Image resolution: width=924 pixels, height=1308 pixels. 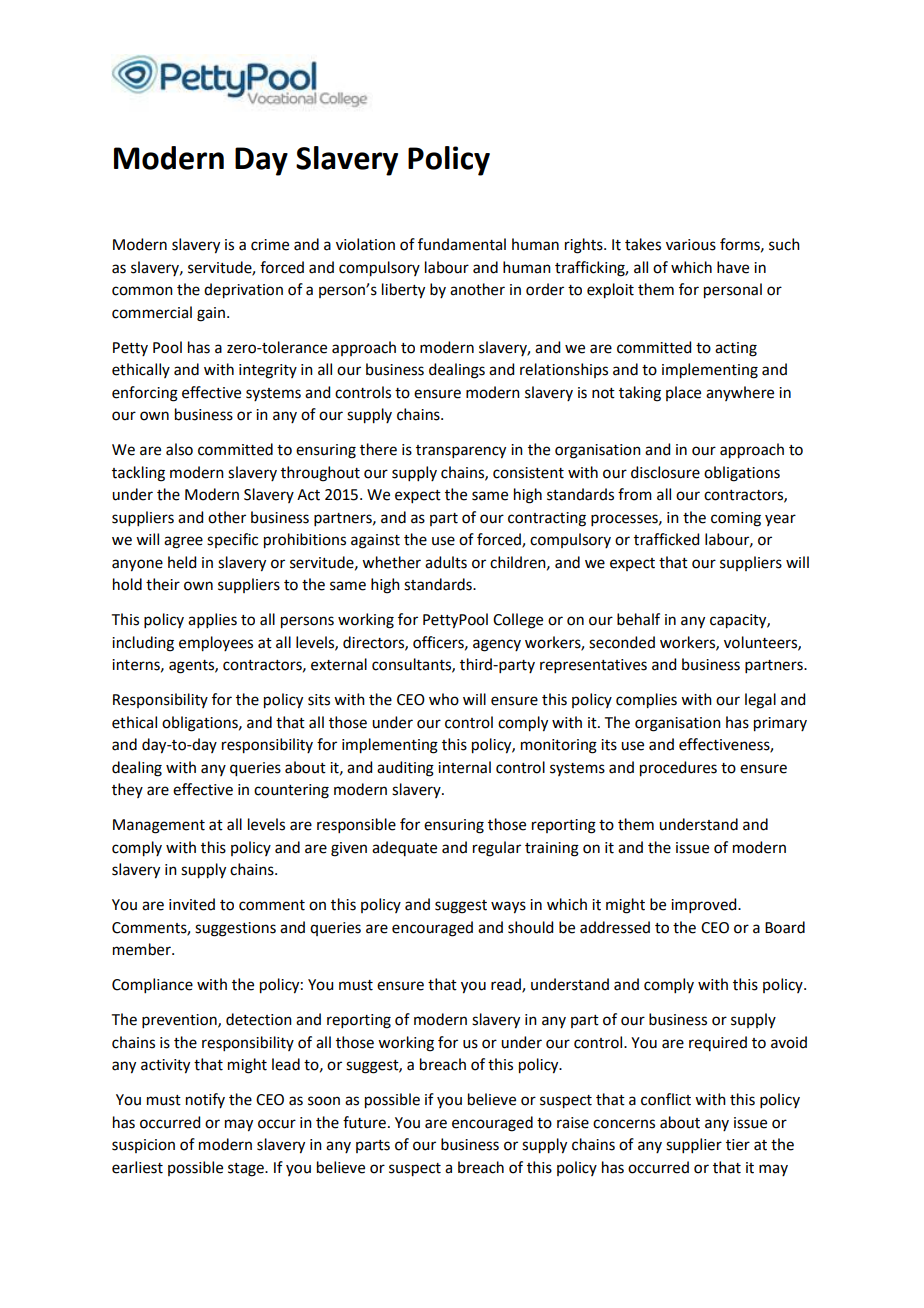 I want to click on adults, so click(x=446, y=562).
